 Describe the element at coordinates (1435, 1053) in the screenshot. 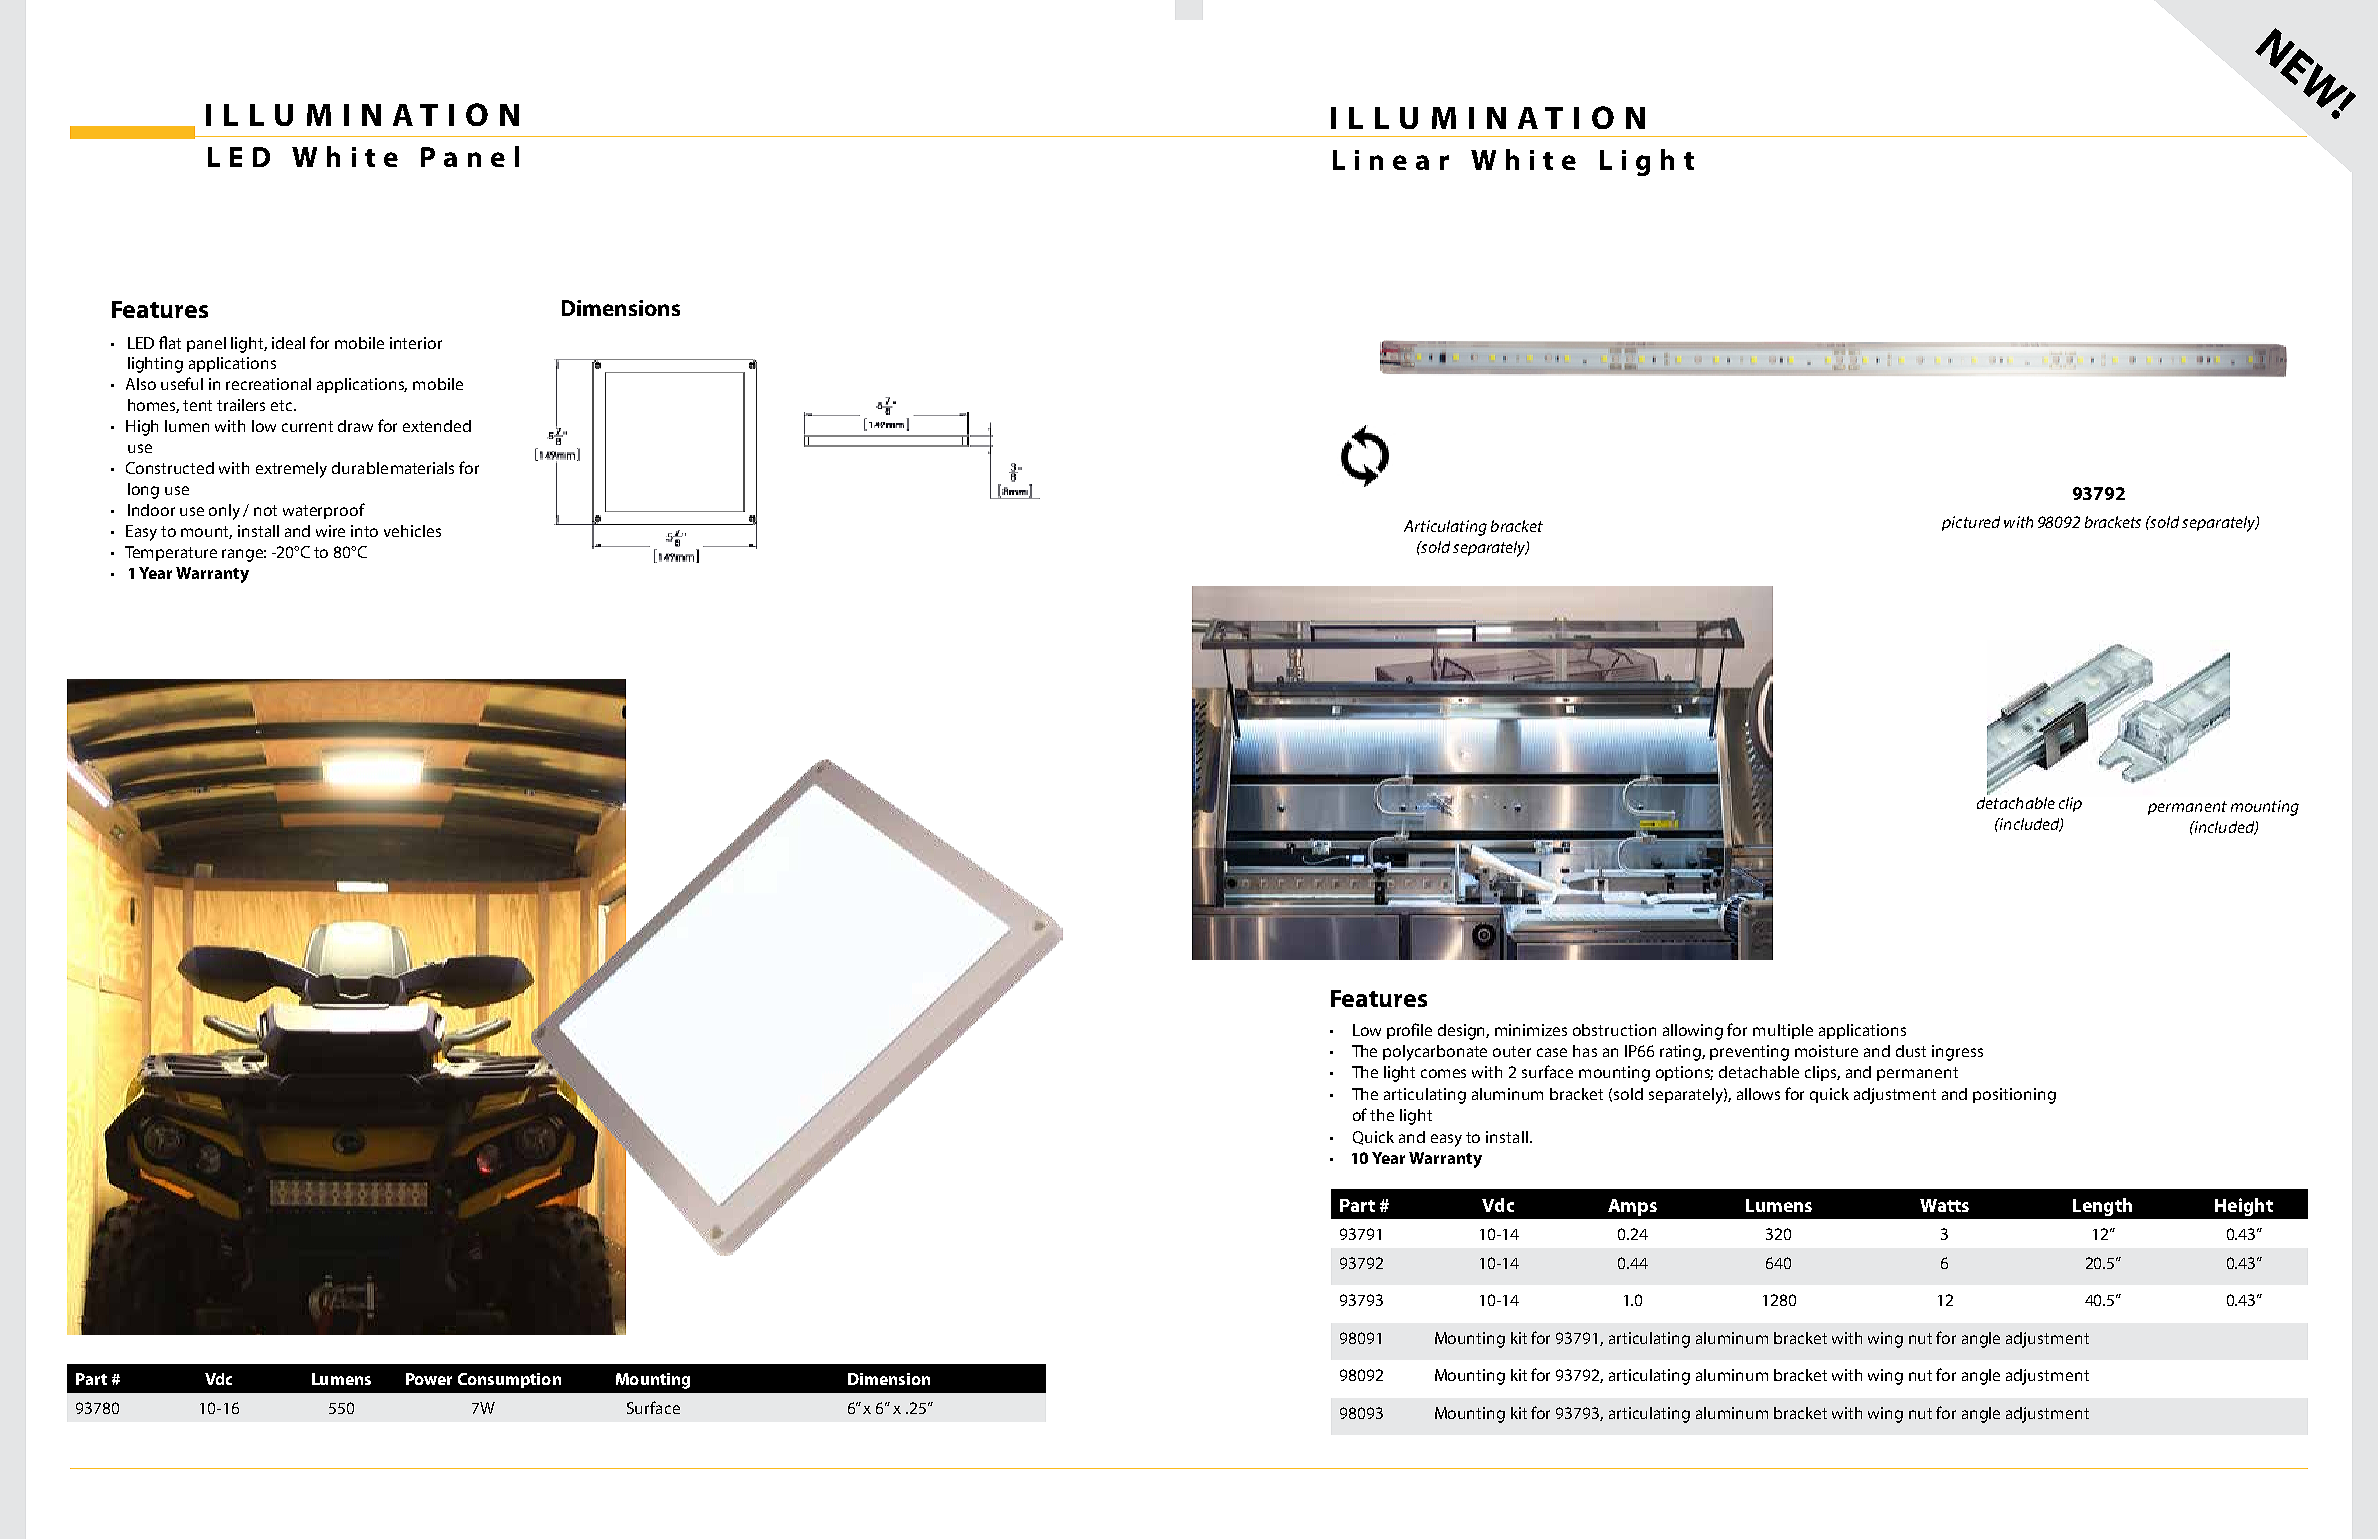

I see `polycarbonate` at that location.
